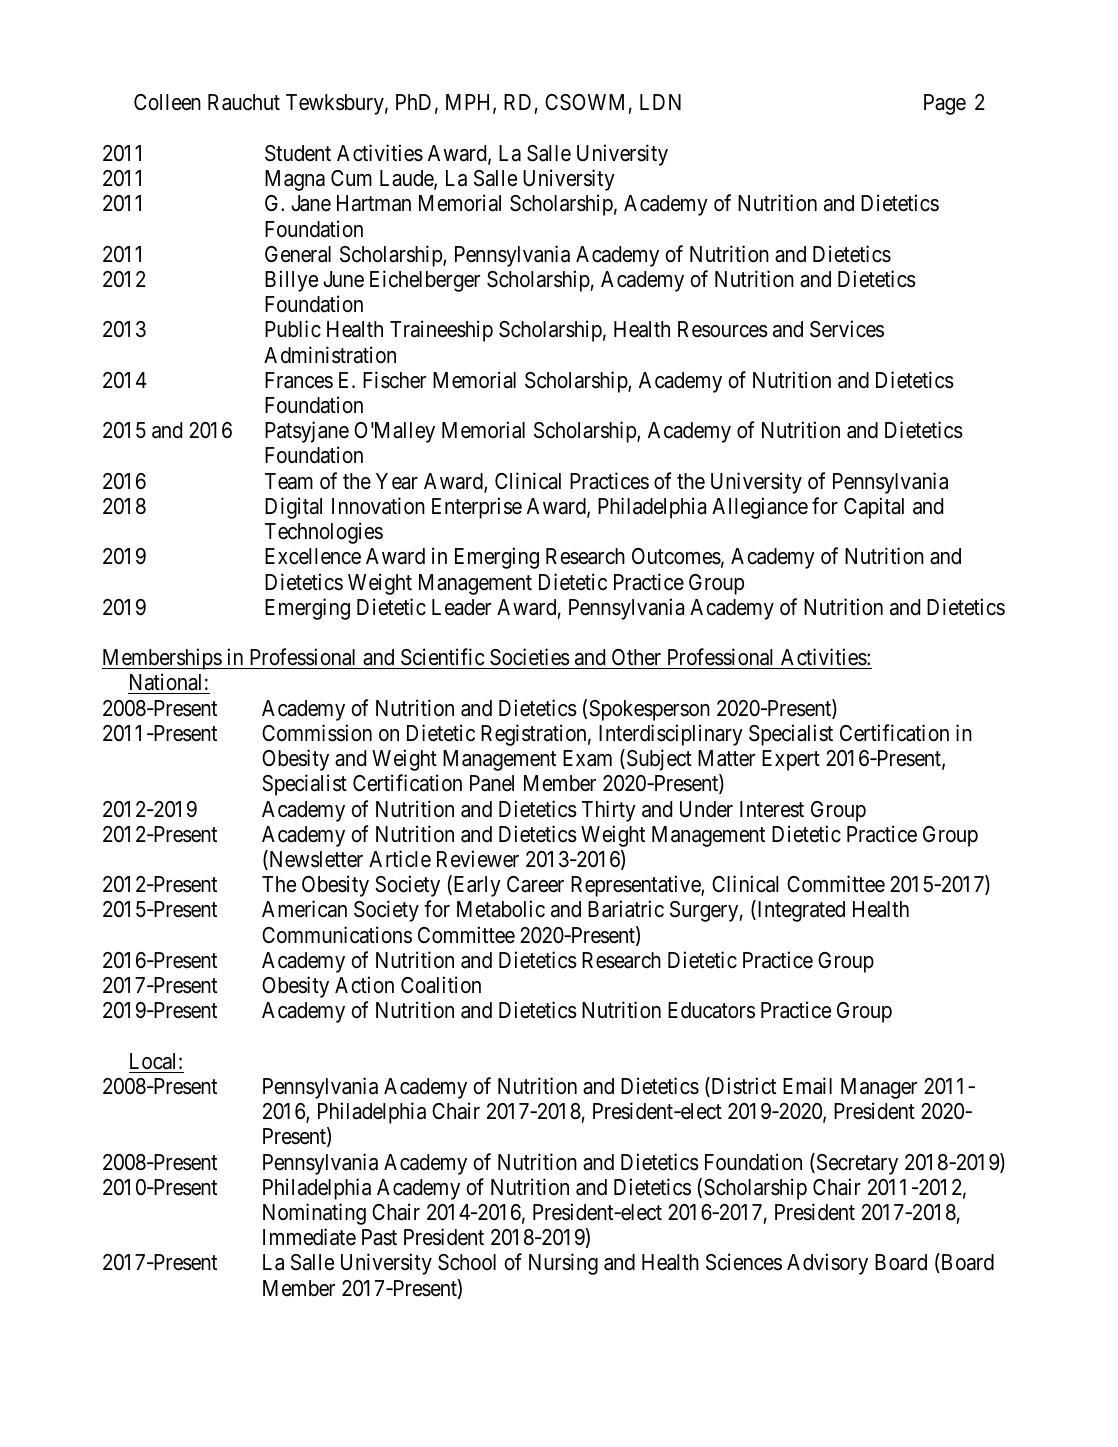 The height and width of the screenshot is (1447, 1118). What do you see at coordinates (847, 329) in the screenshot?
I see `Services` at bounding box center [847, 329].
